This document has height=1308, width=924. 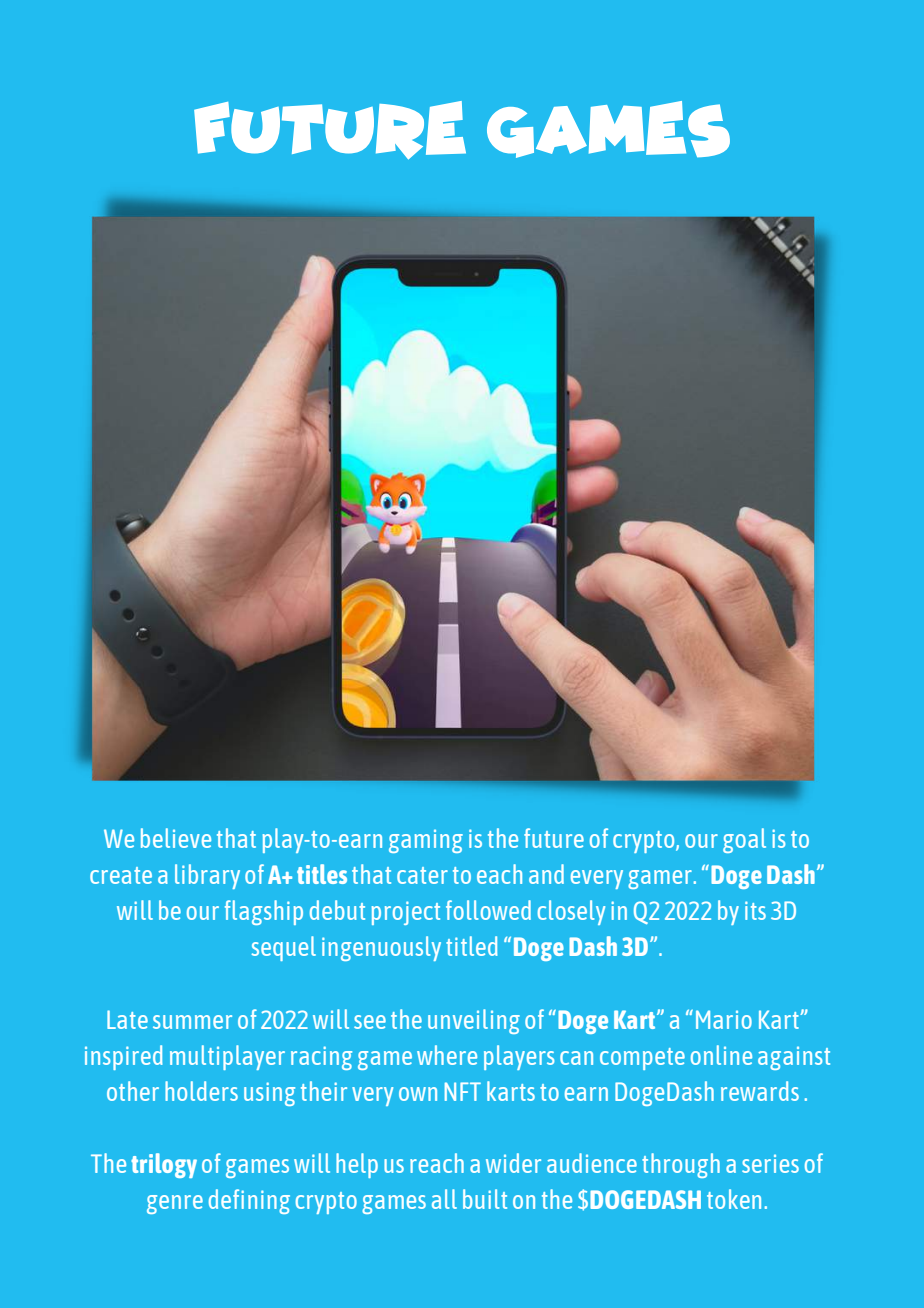 I want to click on online, so click(x=721, y=1055).
